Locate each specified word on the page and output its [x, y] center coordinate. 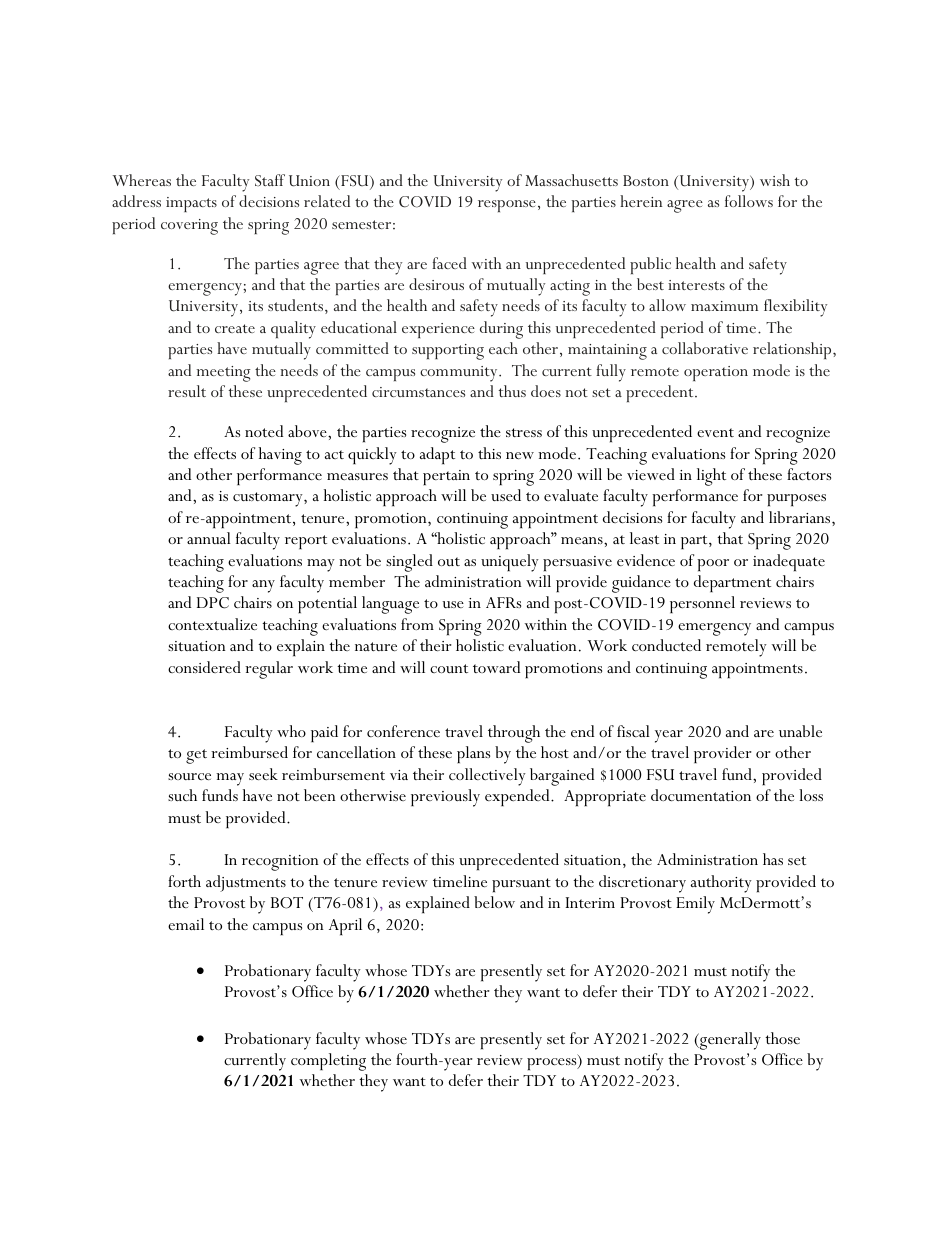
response [507, 206]
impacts [191, 204]
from [417, 624]
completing [328, 1062]
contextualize [212, 624]
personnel [702, 604]
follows [749, 201]
